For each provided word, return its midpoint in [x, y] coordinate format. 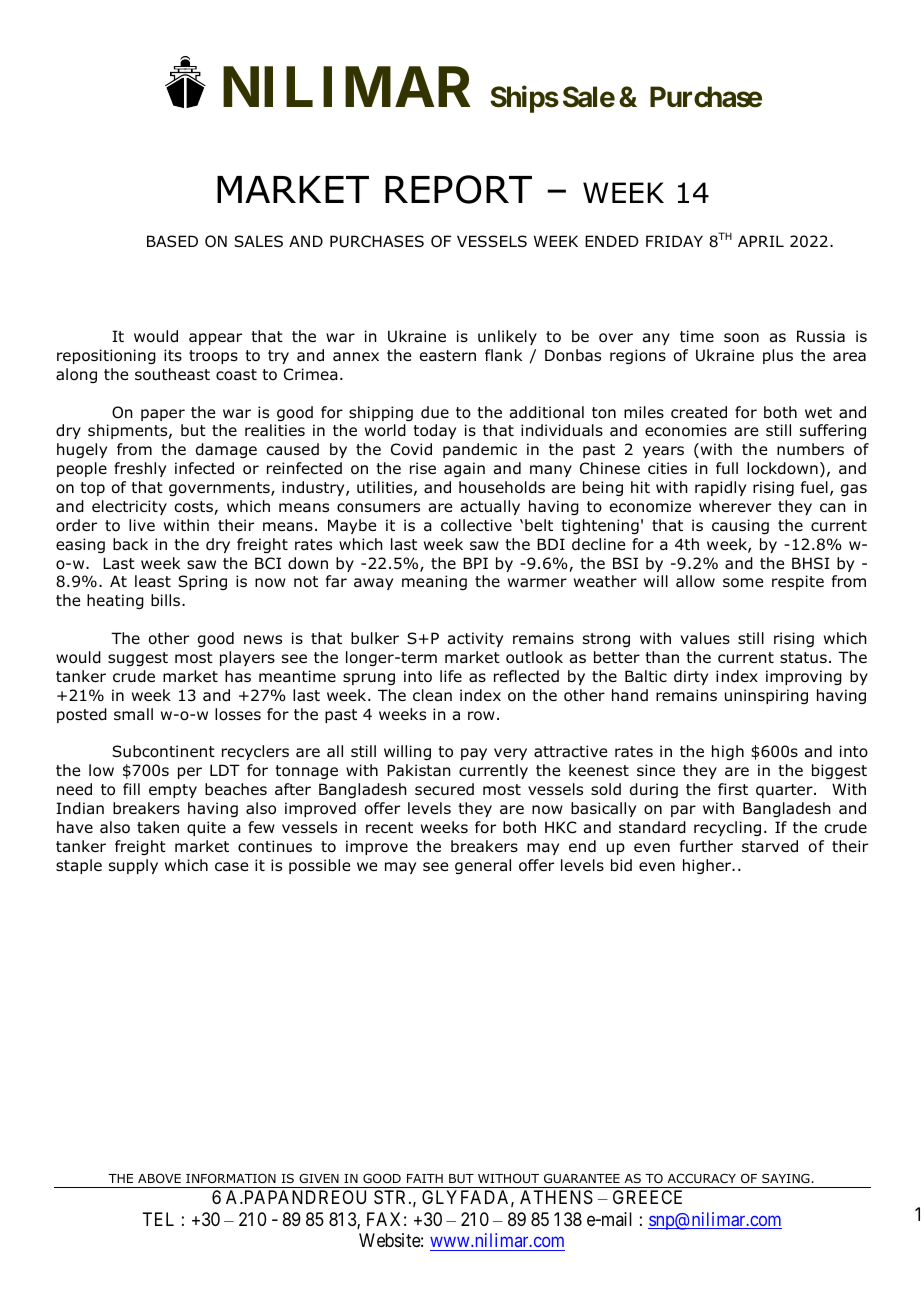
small [133, 714]
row [481, 716]
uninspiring [766, 696]
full [727, 468]
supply [133, 866]
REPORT [458, 189]
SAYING [787, 1178]
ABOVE [159, 1178]
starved [770, 846]
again [464, 469]
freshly [140, 469]
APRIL [761, 241]
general [483, 866]
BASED [172, 241]
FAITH [425, 1178]
